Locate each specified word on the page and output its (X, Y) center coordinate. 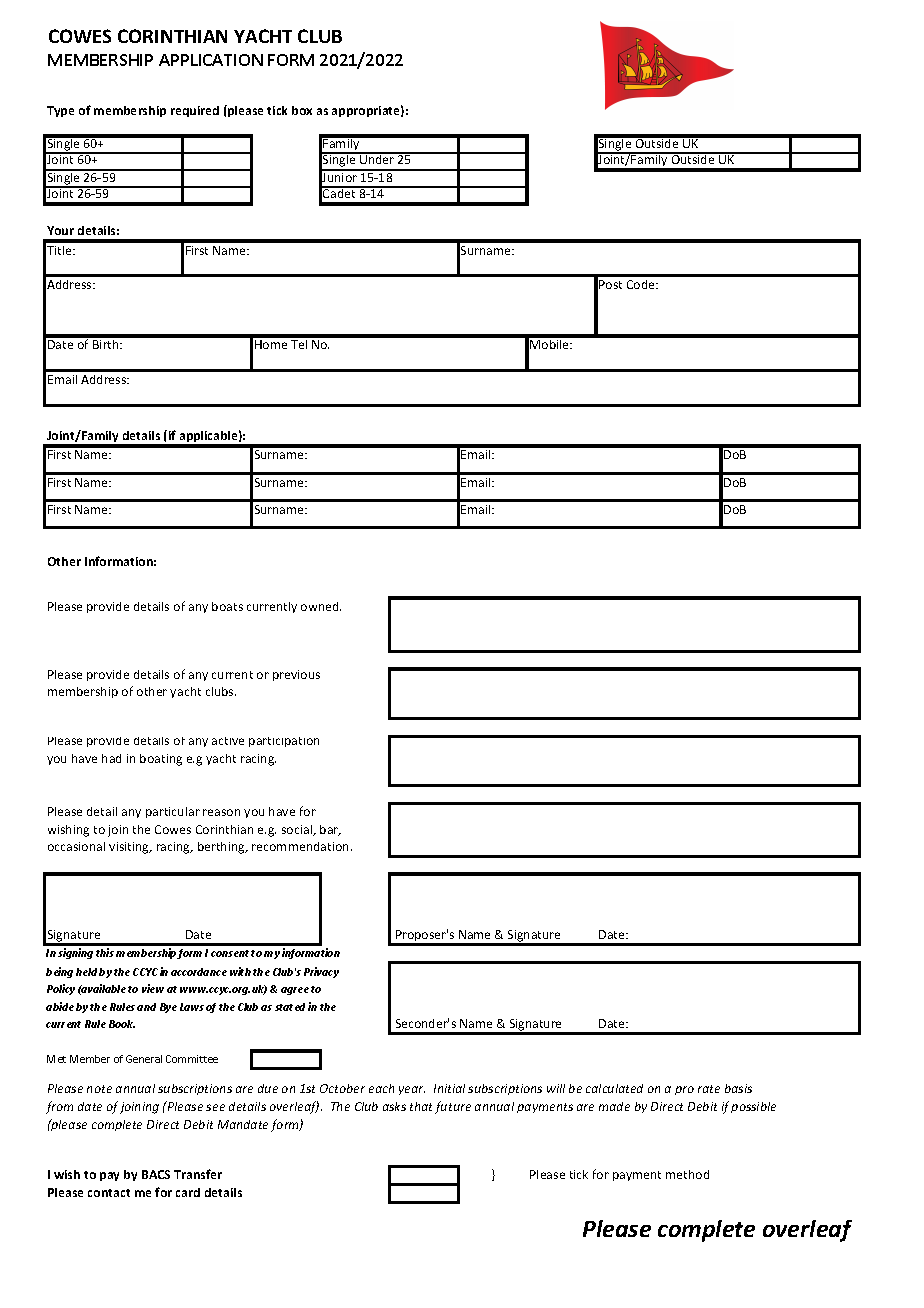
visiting (130, 848)
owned (321, 606)
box (302, 110)
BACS (156, 1174)
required (195, 111)
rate (709, 1089)
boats (227, 606)
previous (296, 675)
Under (377, 158)
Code (642, 284)
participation (284, 742)
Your (60, 230)
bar (330, 830)
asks (394, 1106)
